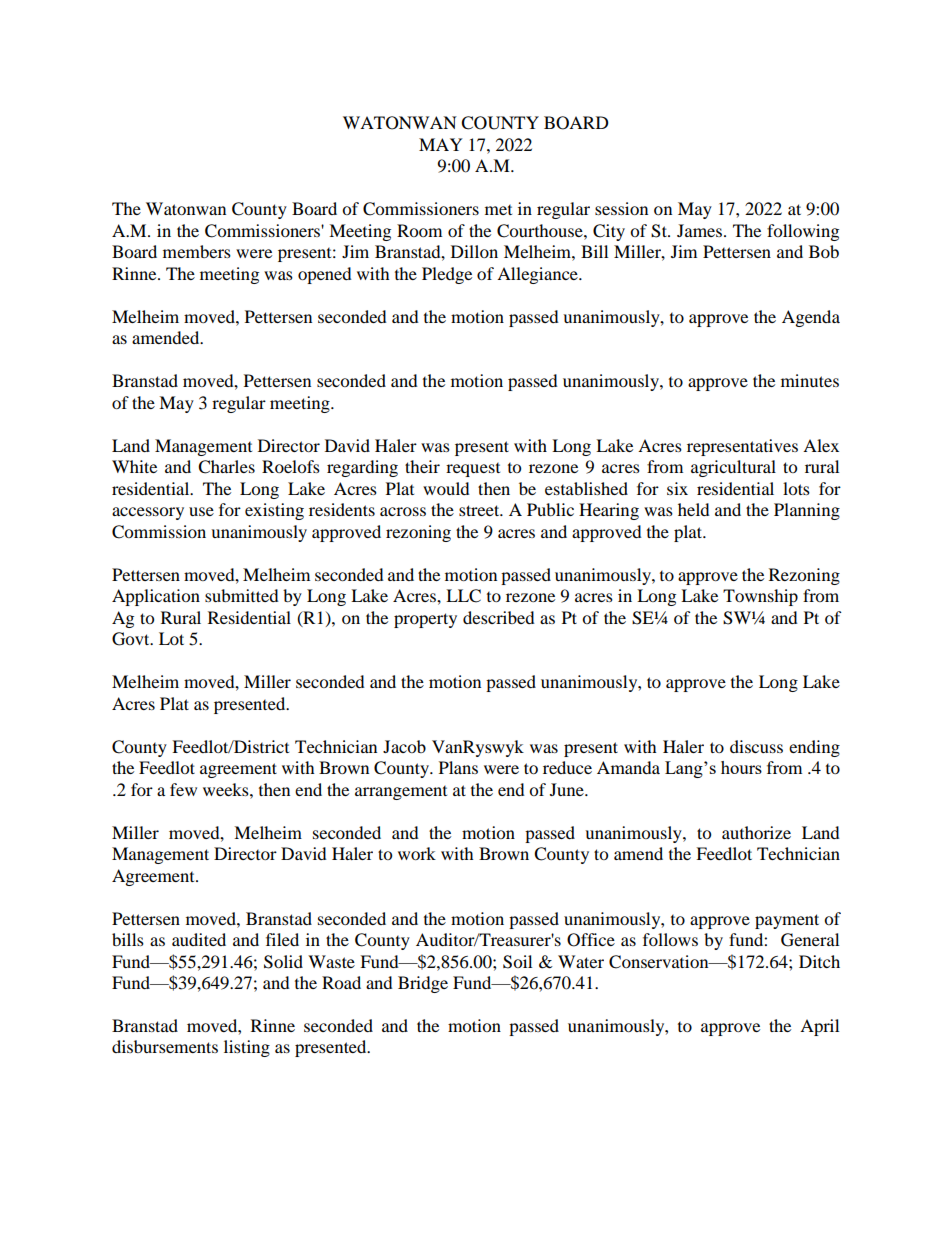 This document has width=952, height=1233. I want to click on April, so click(819, 1027).
